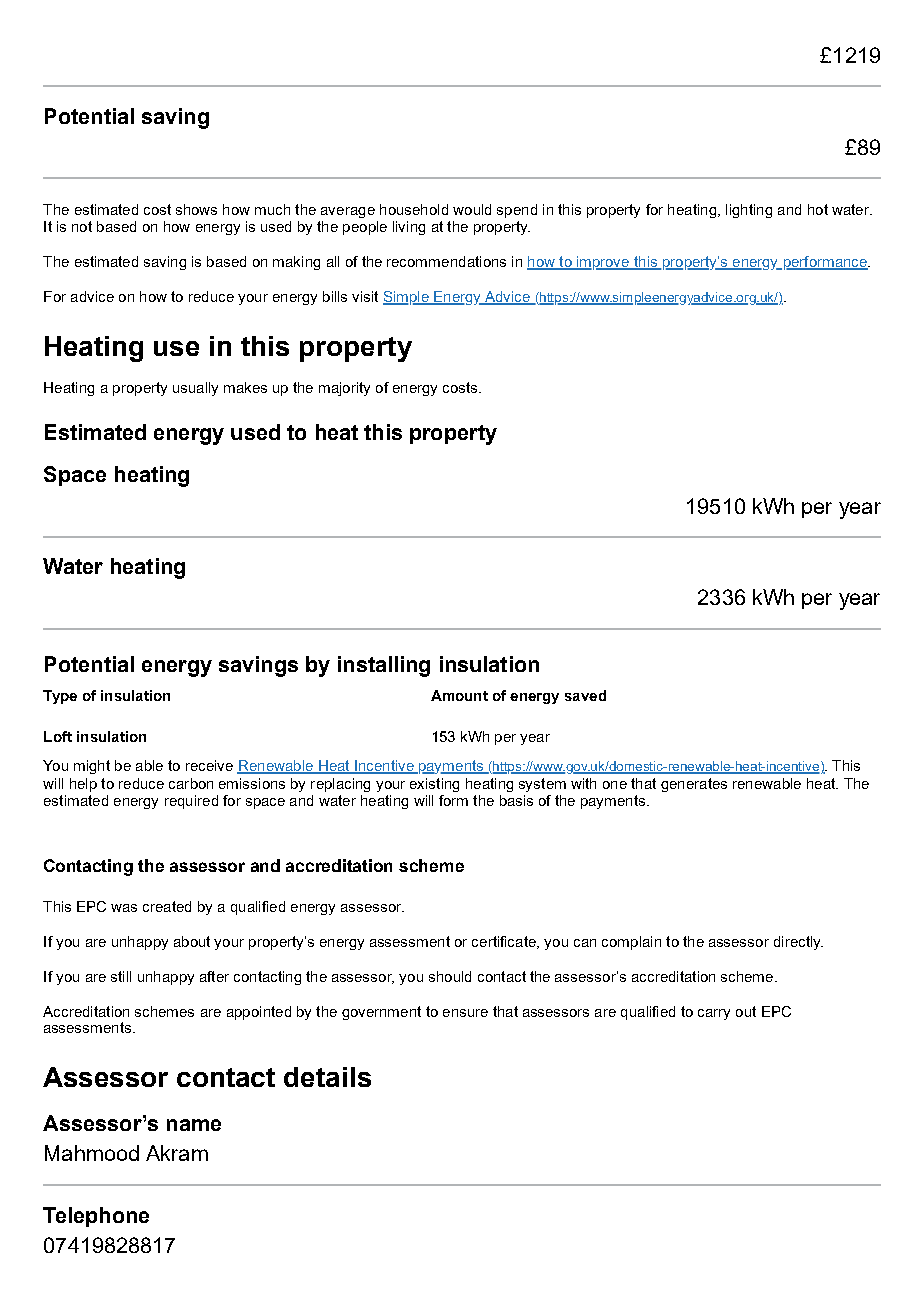 This screenshot has height=1307, width=924. Describe the element at coordinates (446, 261) in the screenshot. I see `recommendations` at that location.
